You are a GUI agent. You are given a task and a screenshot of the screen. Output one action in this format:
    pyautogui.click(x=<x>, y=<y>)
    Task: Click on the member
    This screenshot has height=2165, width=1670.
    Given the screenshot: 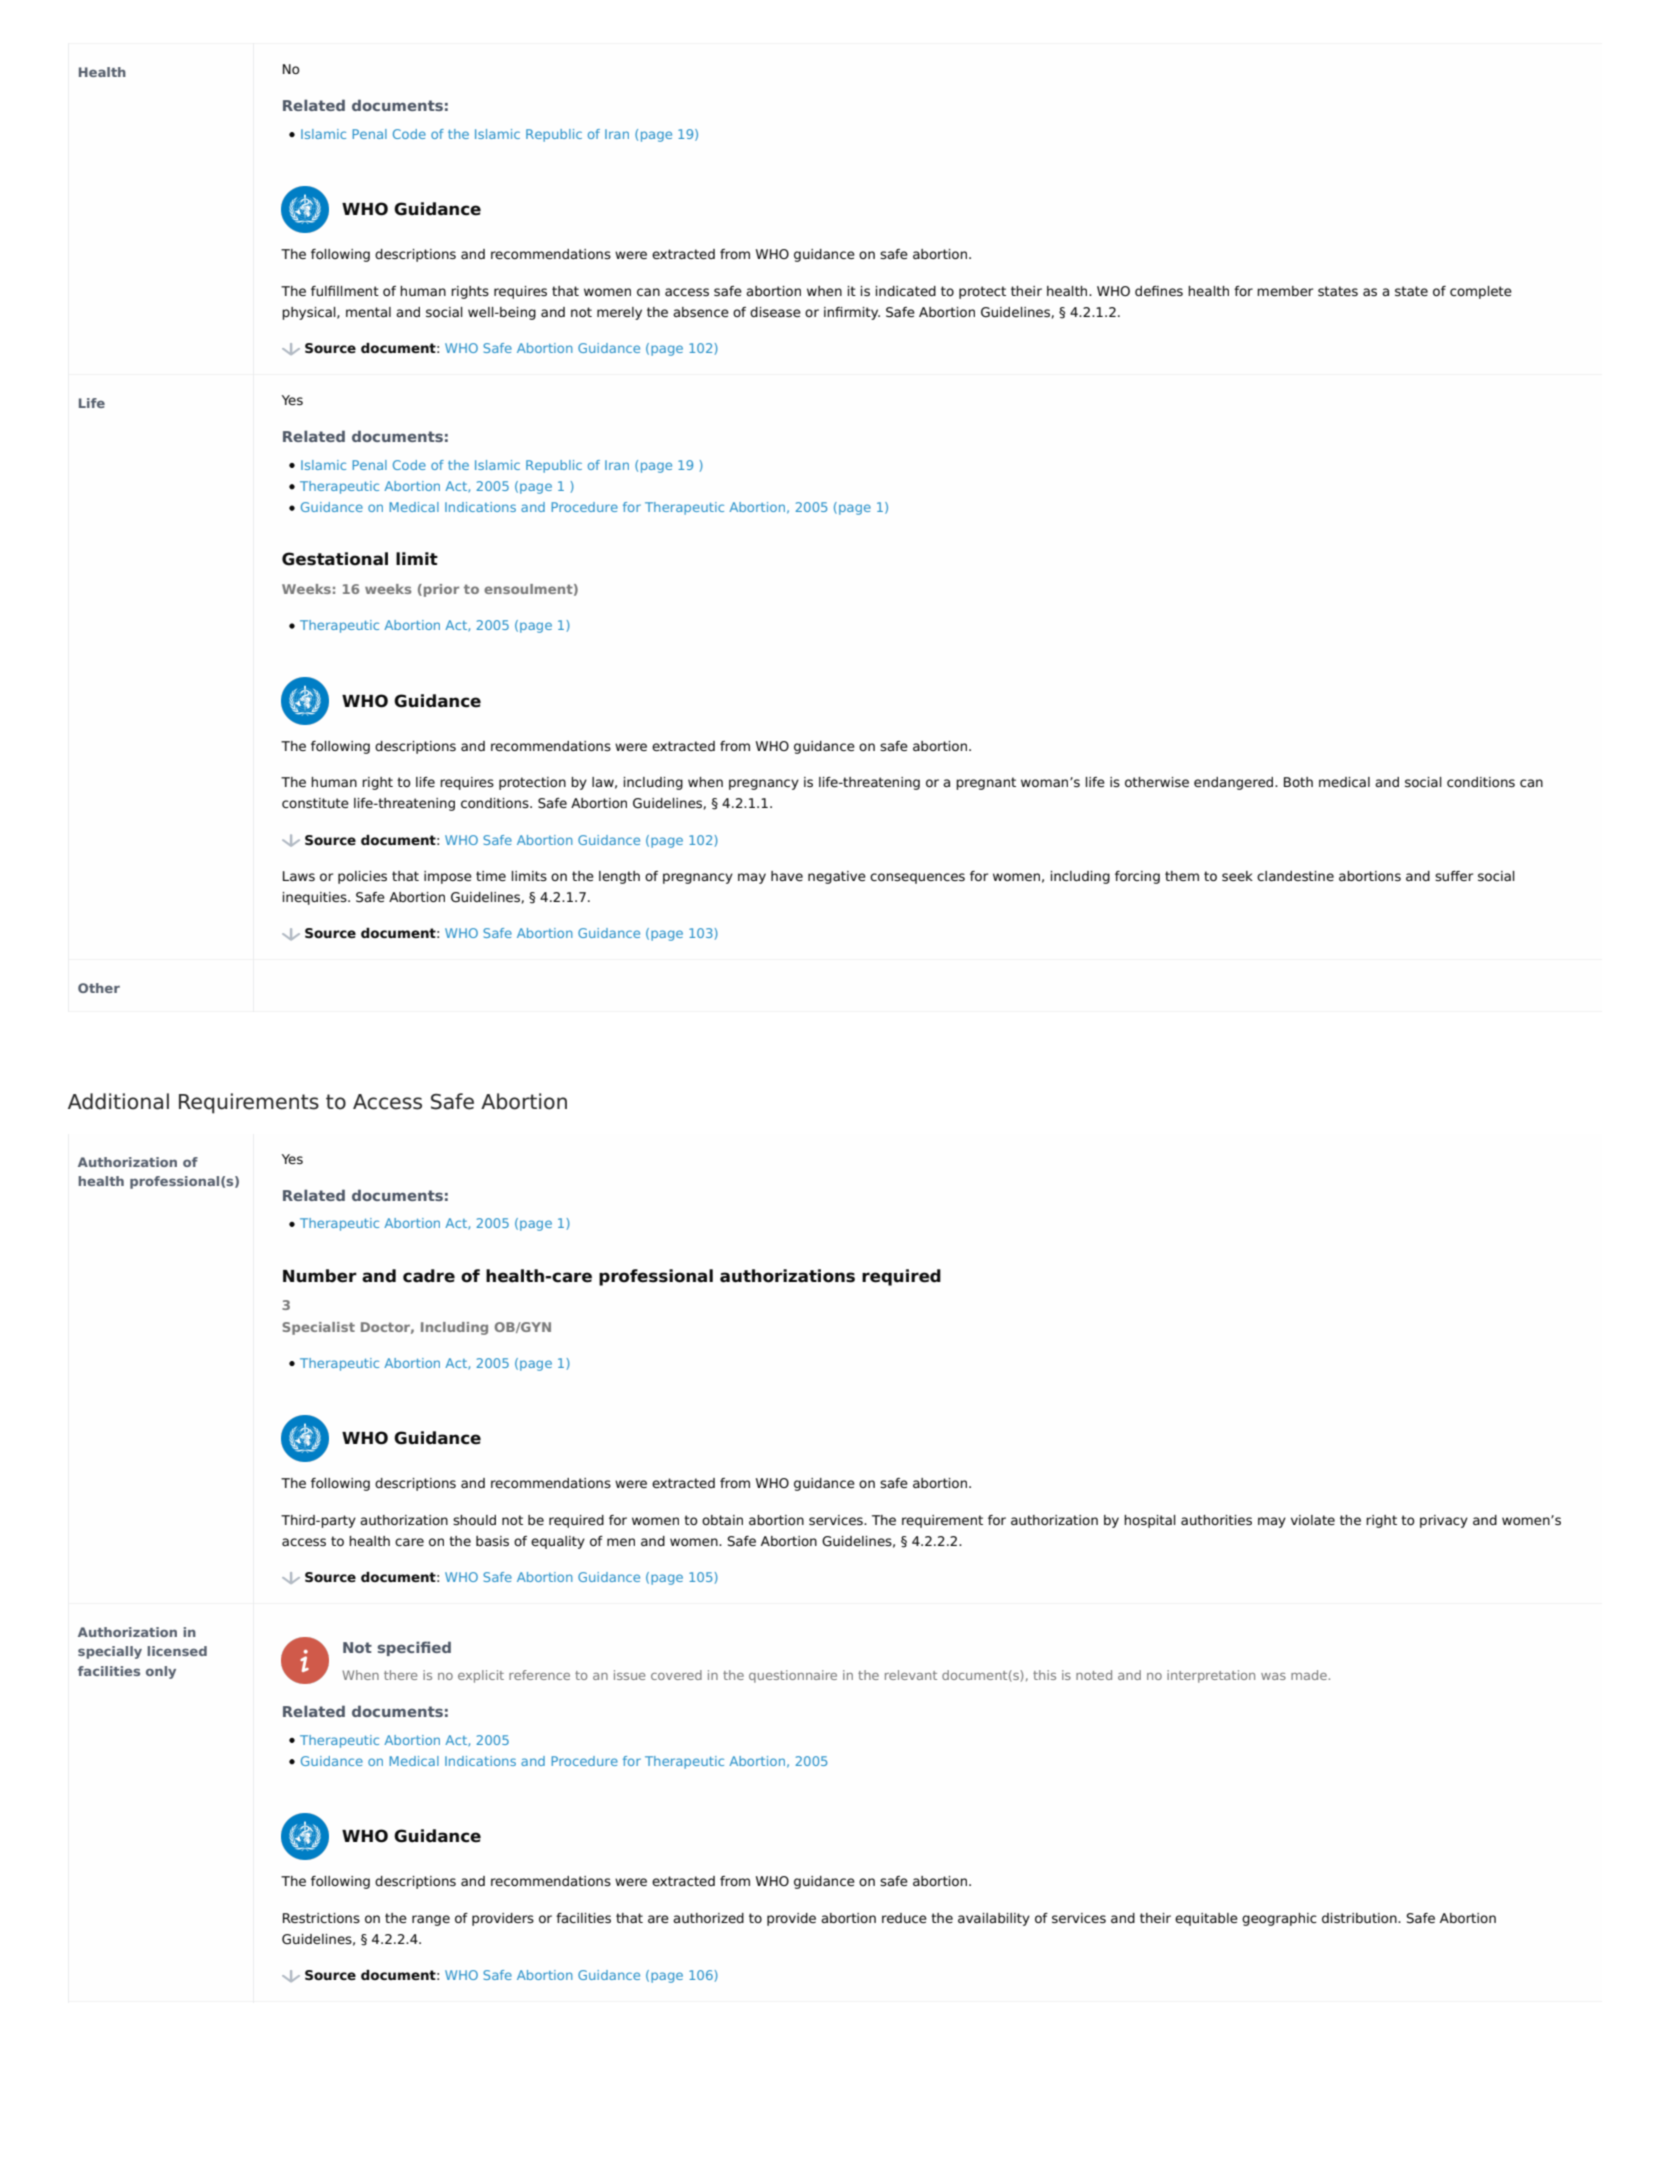 What is the action you would take?
    pyautogui.click(x=1285, y=291)
